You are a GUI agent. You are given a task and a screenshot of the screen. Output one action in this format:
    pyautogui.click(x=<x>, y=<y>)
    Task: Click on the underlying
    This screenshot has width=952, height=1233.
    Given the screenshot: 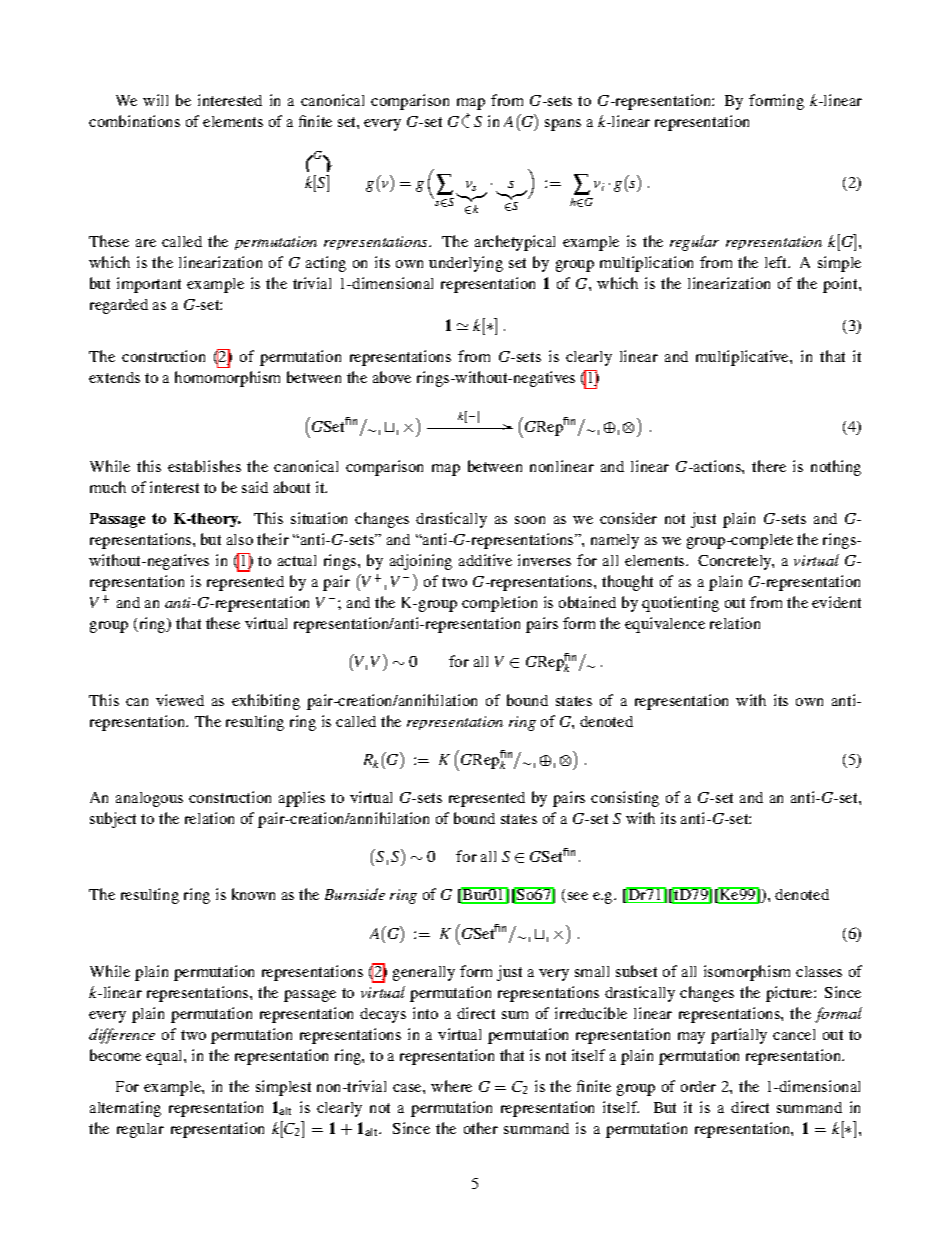 What is the action you would take?
    pyautogui.click(x=466, y=264)
